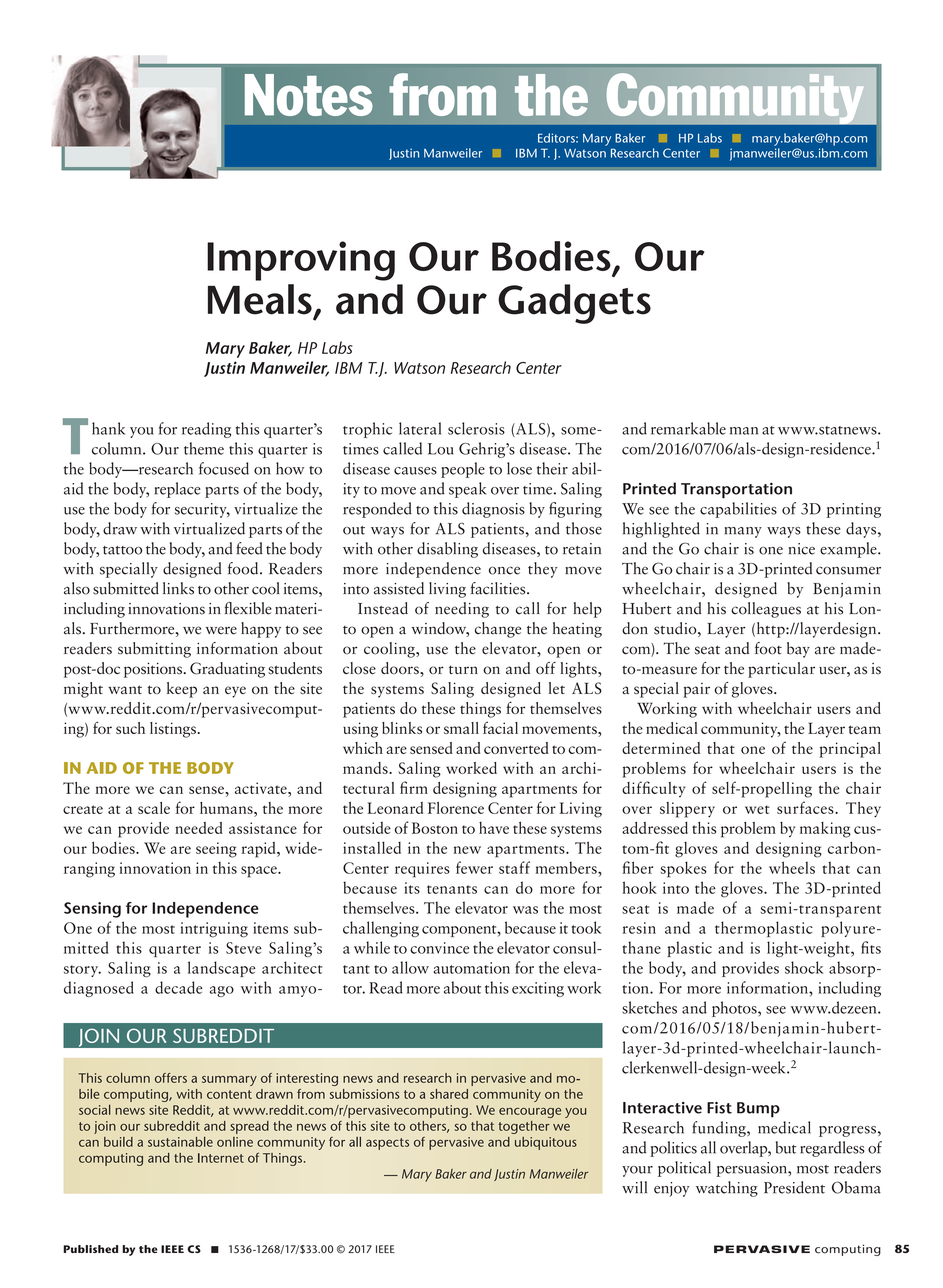  Describe the element at coordinates (260, 299) in the document. I see `Meals` at that location.
